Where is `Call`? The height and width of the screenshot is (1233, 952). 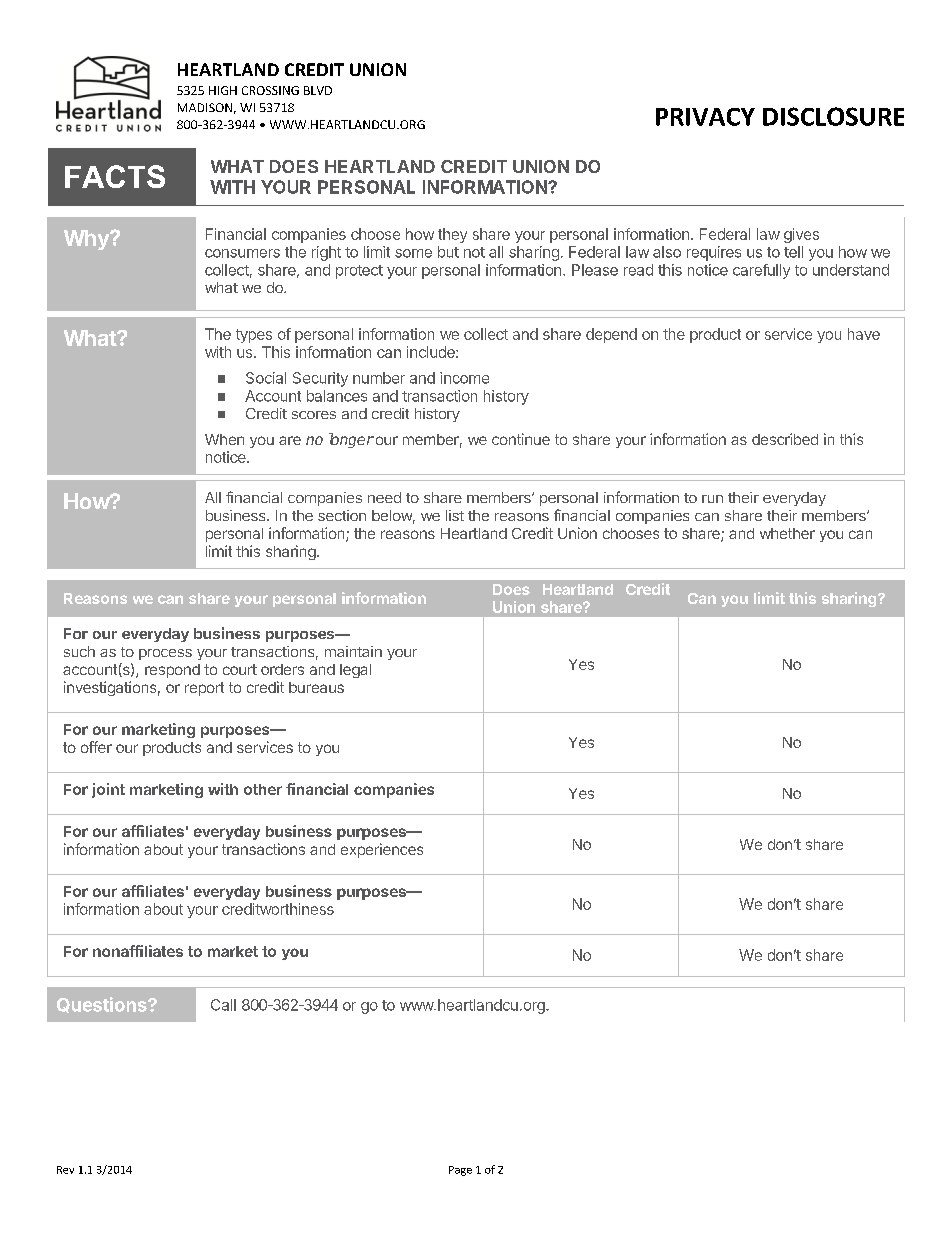 Call is located at coordinates (223, 1005).
